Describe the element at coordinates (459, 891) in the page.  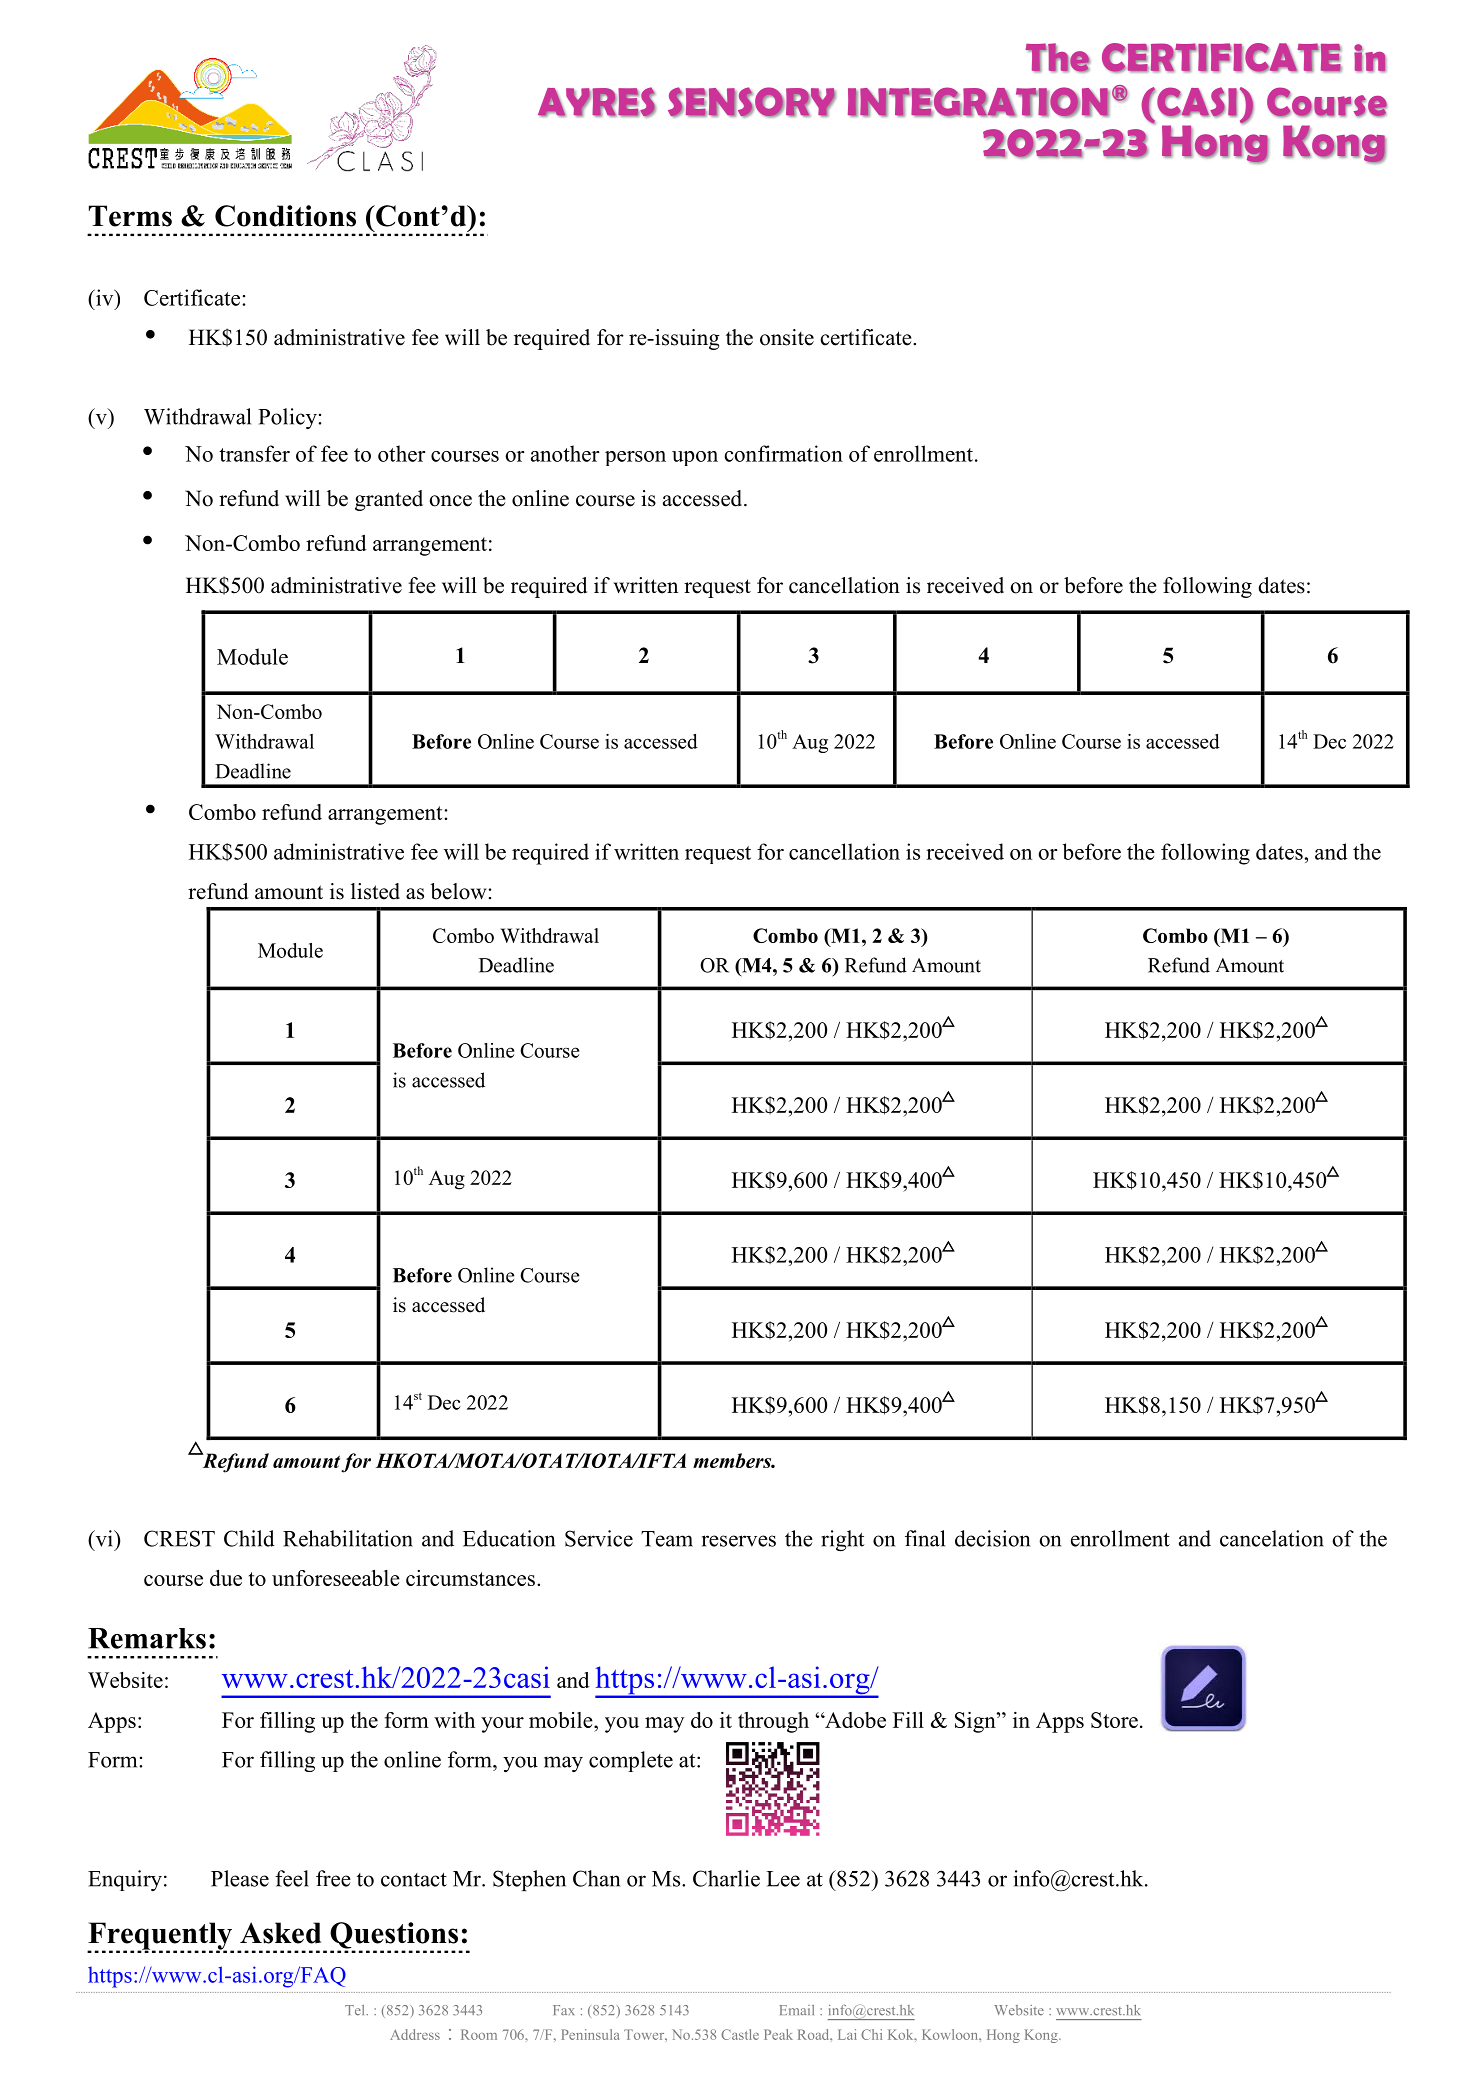
I see `below` at that location.
